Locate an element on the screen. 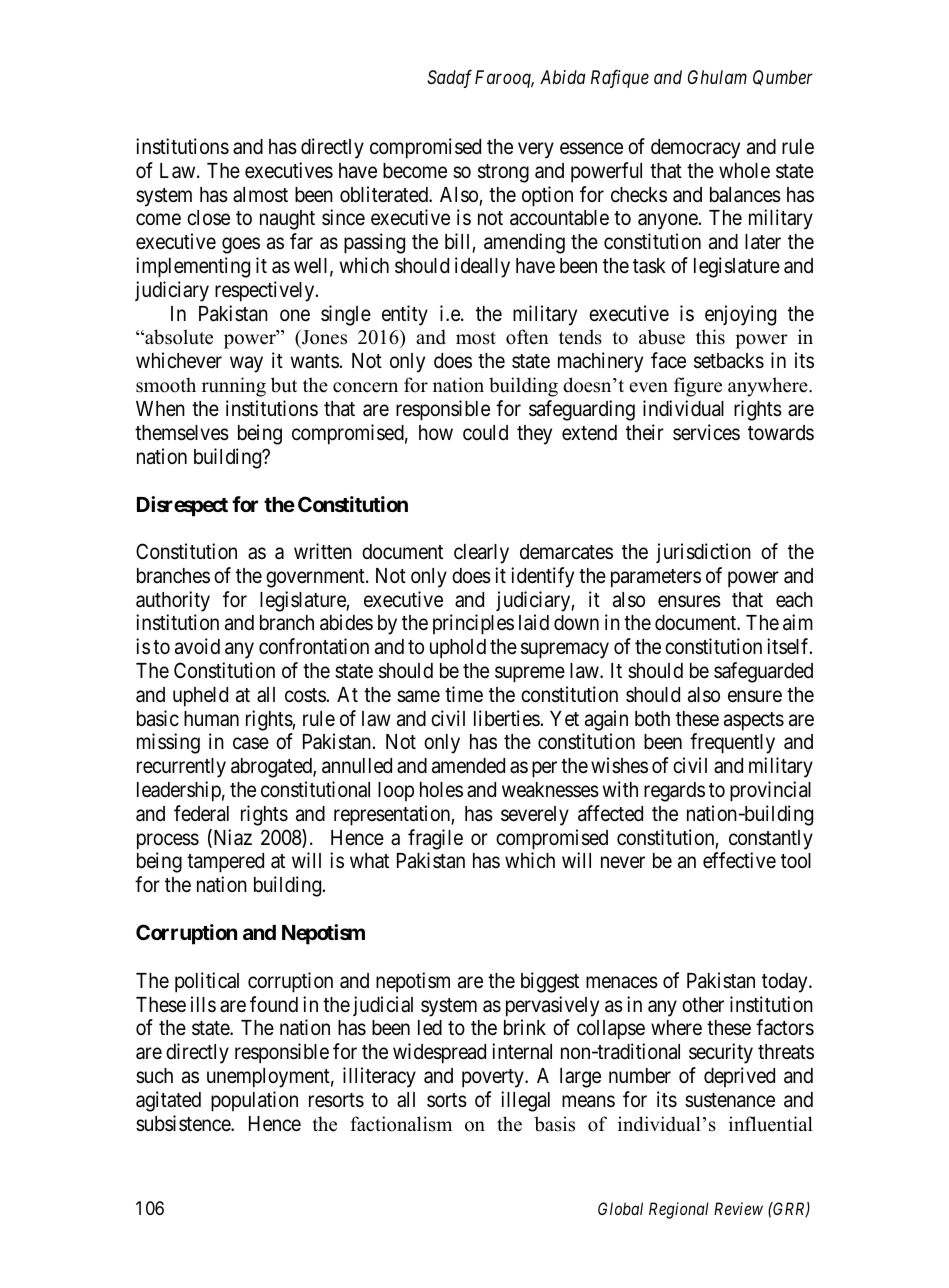 The height and width of the screenshot is (1288, 949). strong is located at coordinates (503, 173).
